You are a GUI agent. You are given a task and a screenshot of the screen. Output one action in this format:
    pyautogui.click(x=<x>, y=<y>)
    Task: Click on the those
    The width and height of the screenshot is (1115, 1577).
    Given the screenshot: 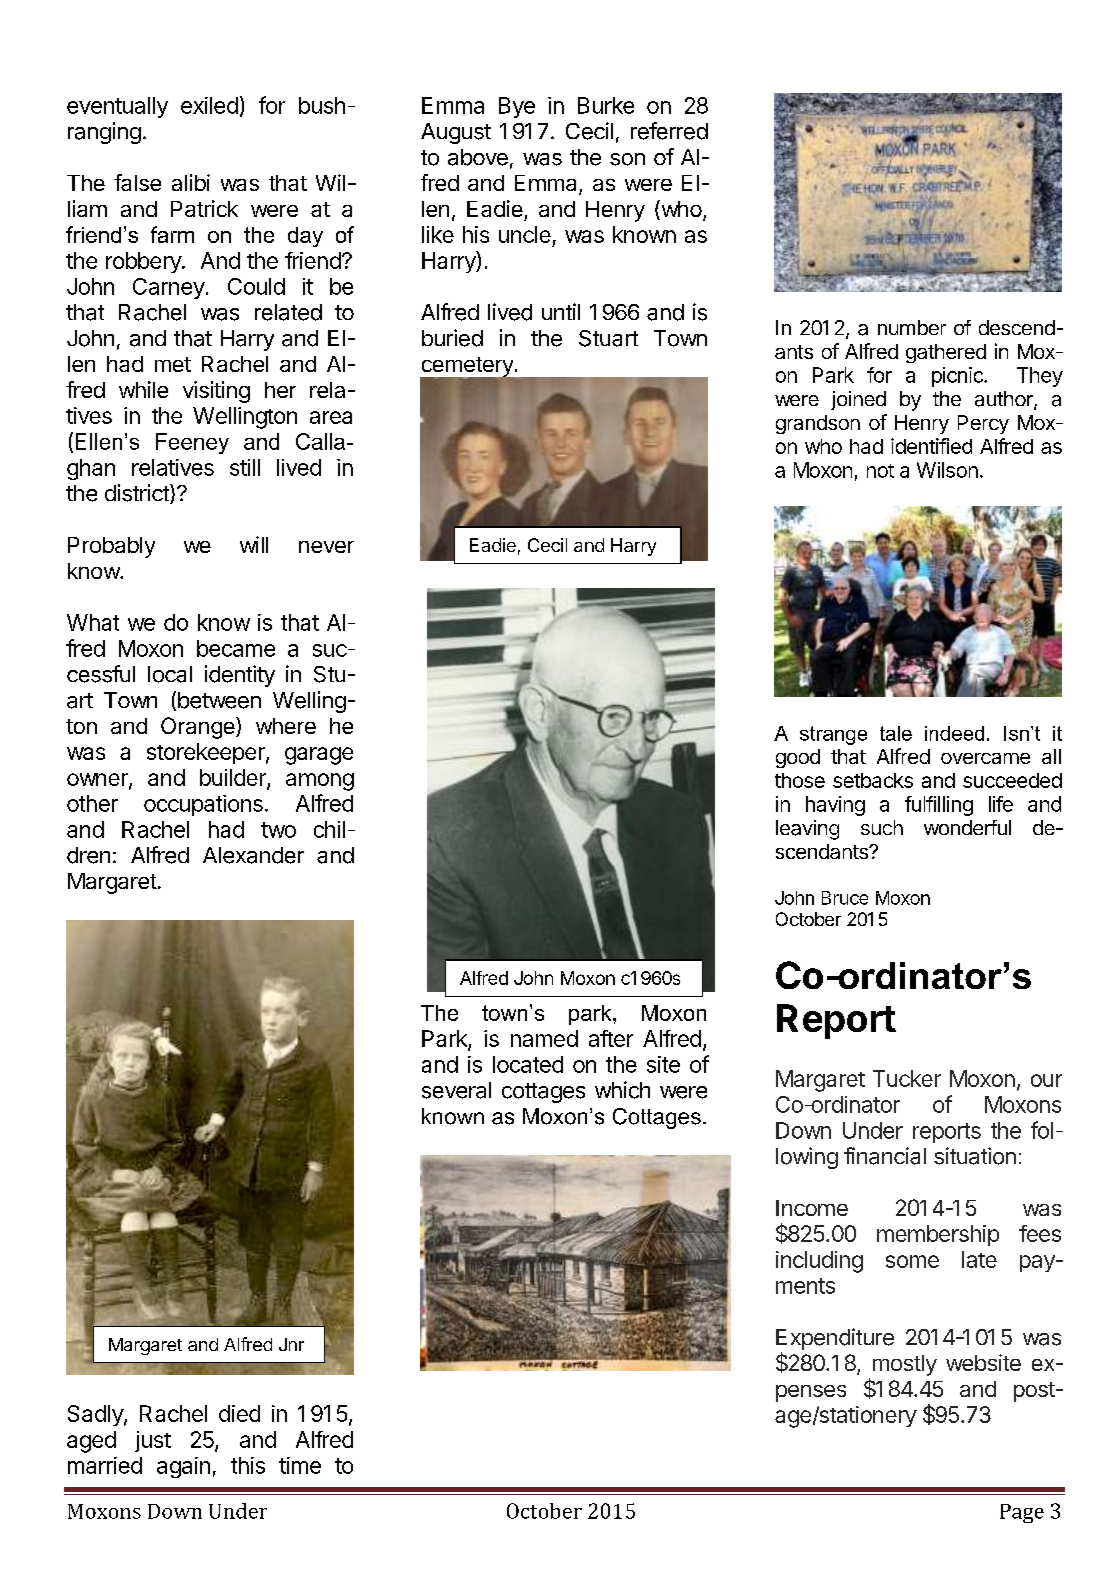 What is the action you would take?
    pyautogui.click(x=800, y=780)
